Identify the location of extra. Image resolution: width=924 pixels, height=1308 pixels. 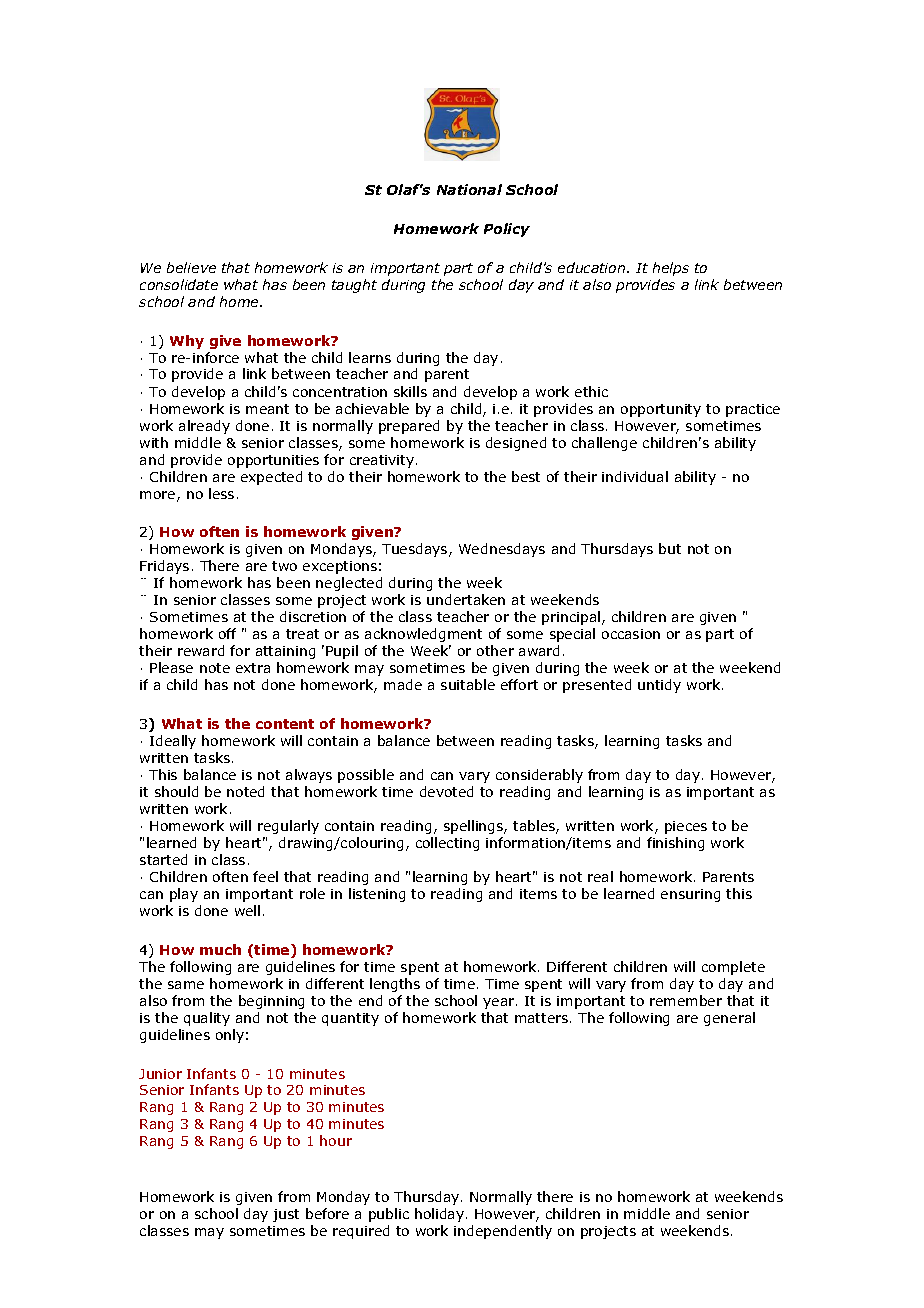
(253, 668).
